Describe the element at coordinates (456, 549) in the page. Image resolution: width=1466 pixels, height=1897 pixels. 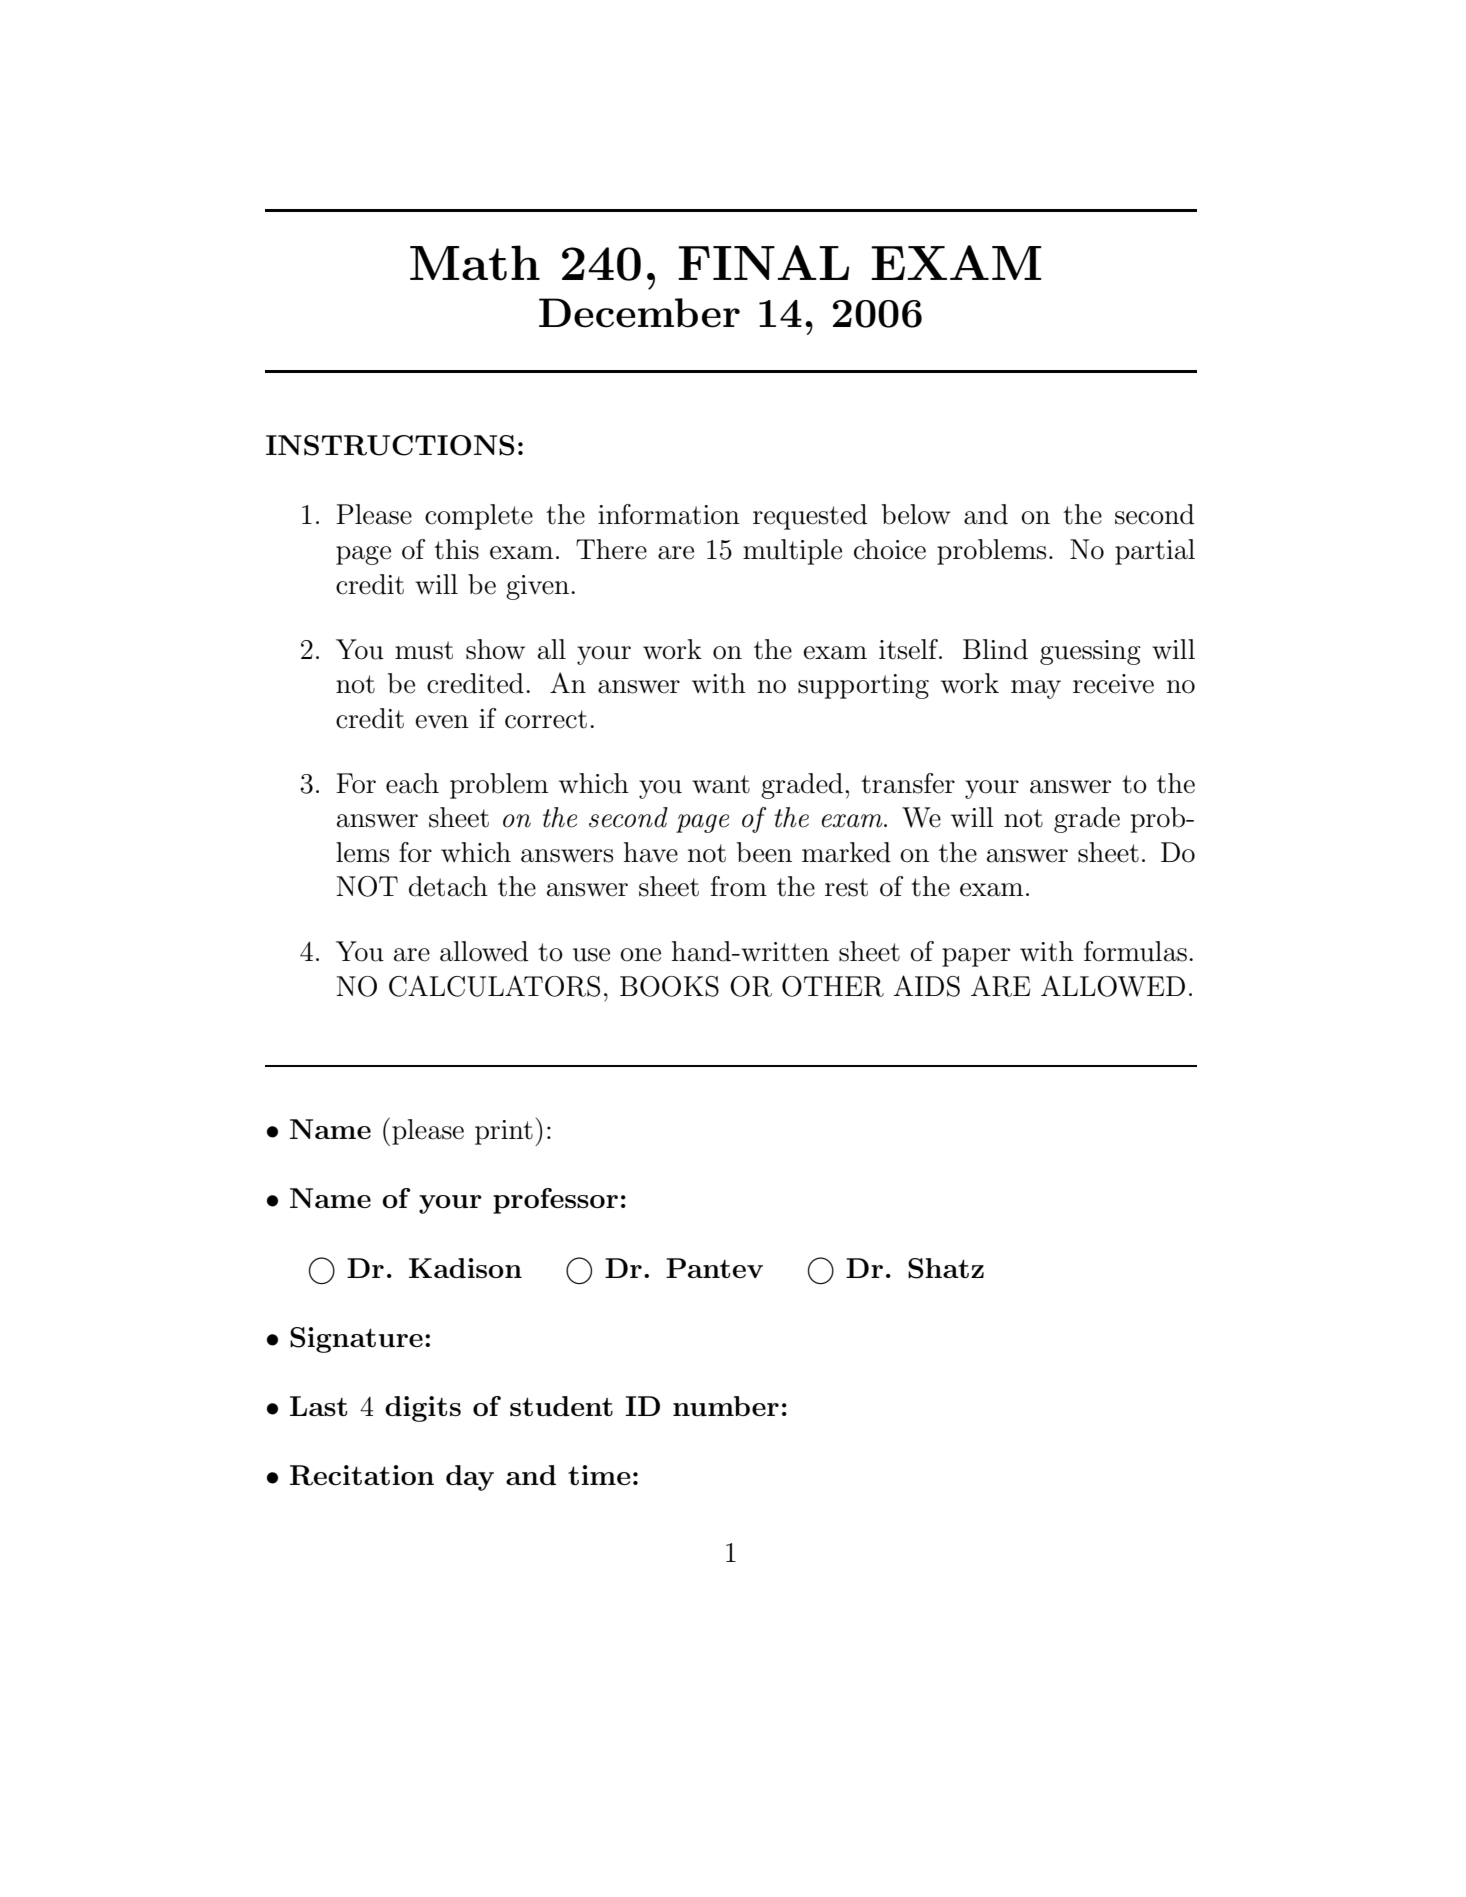
I see `this` at that location.
